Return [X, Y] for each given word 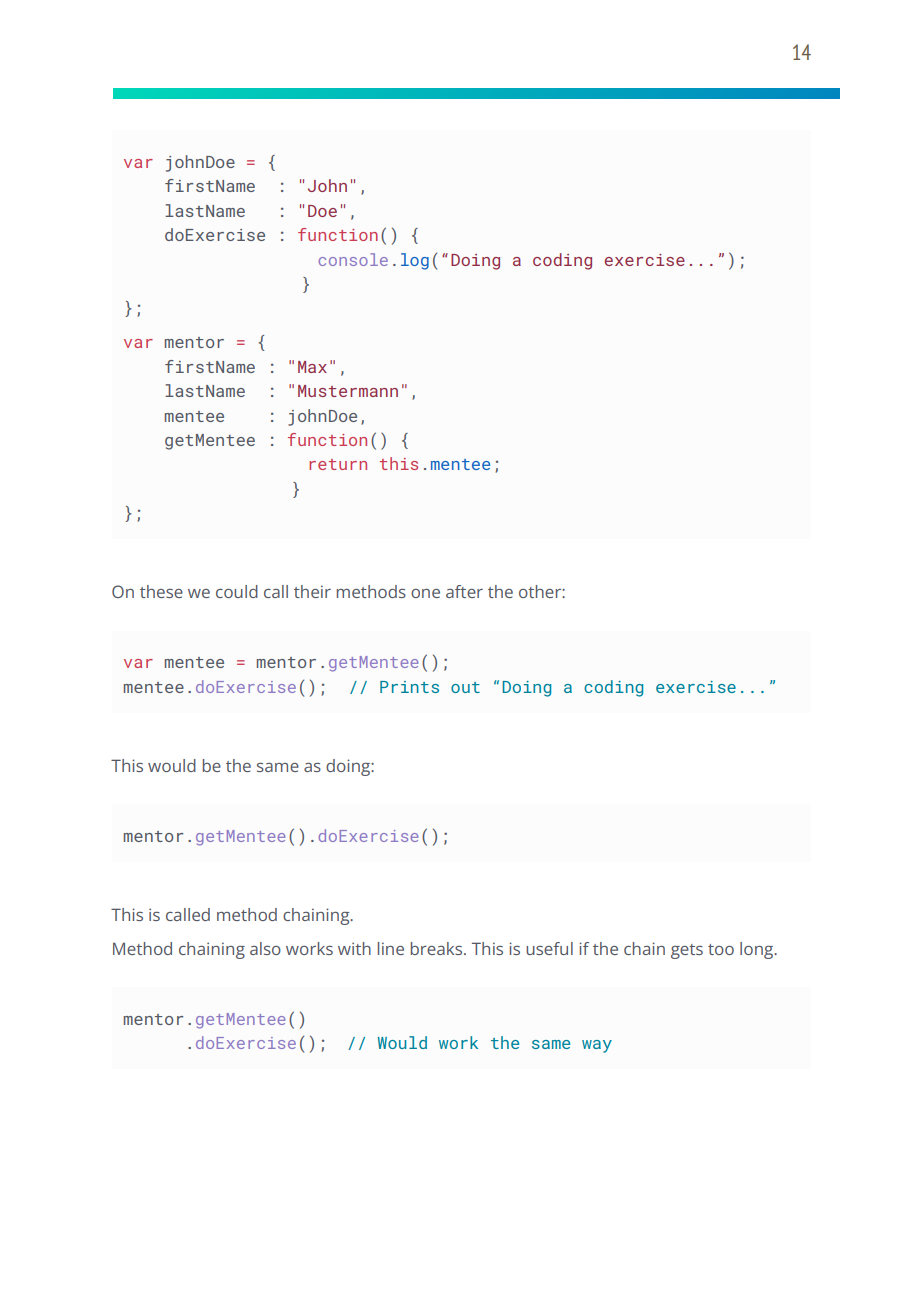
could [237, 591]
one [425, 593]
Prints [409, 687]
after [464, 591]
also [265, 948]
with [354, 948]
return [338, 464]
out [465, 687]
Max [312, 367]
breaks [438, 948]
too [721, 949]
